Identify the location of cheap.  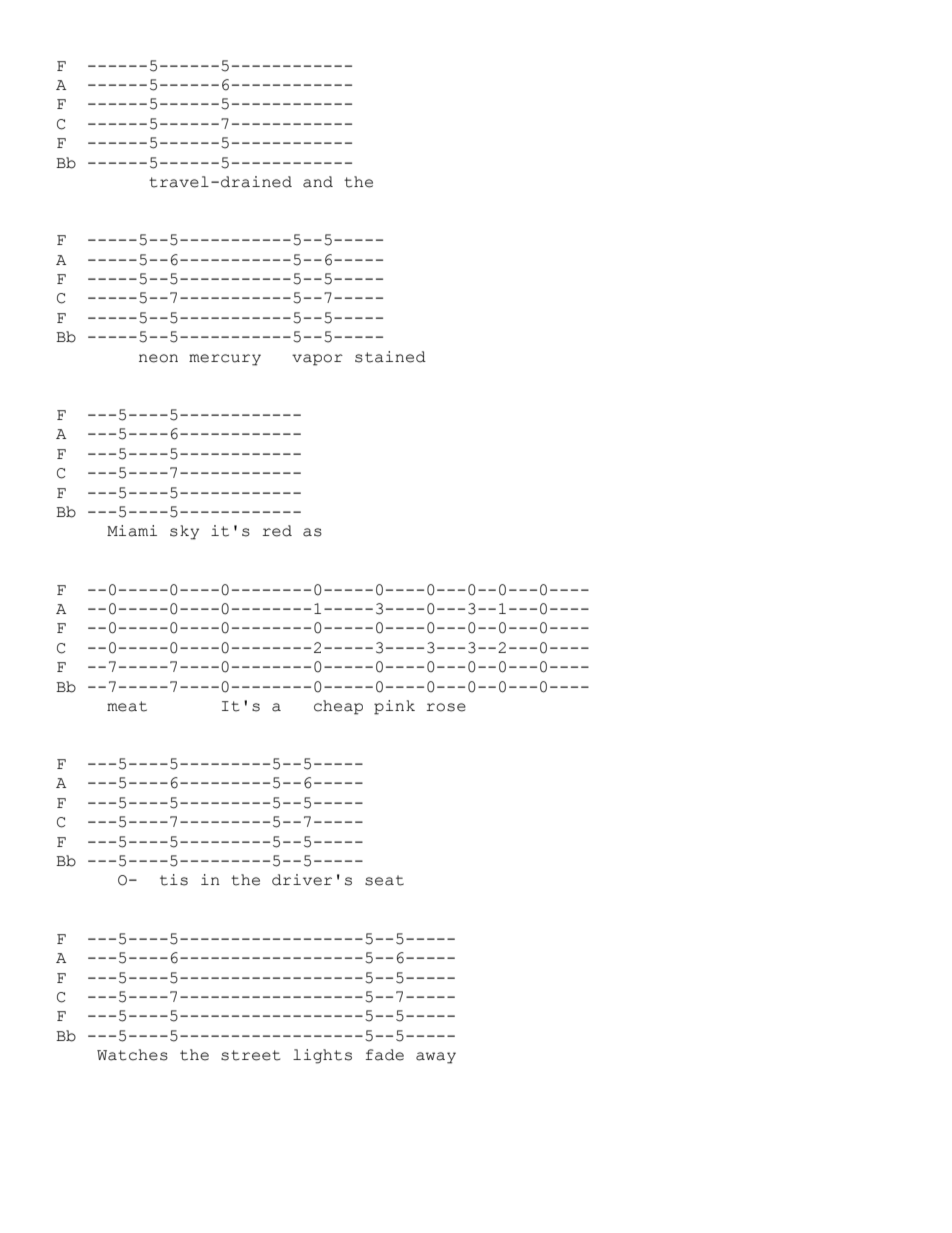
(338, 707).
